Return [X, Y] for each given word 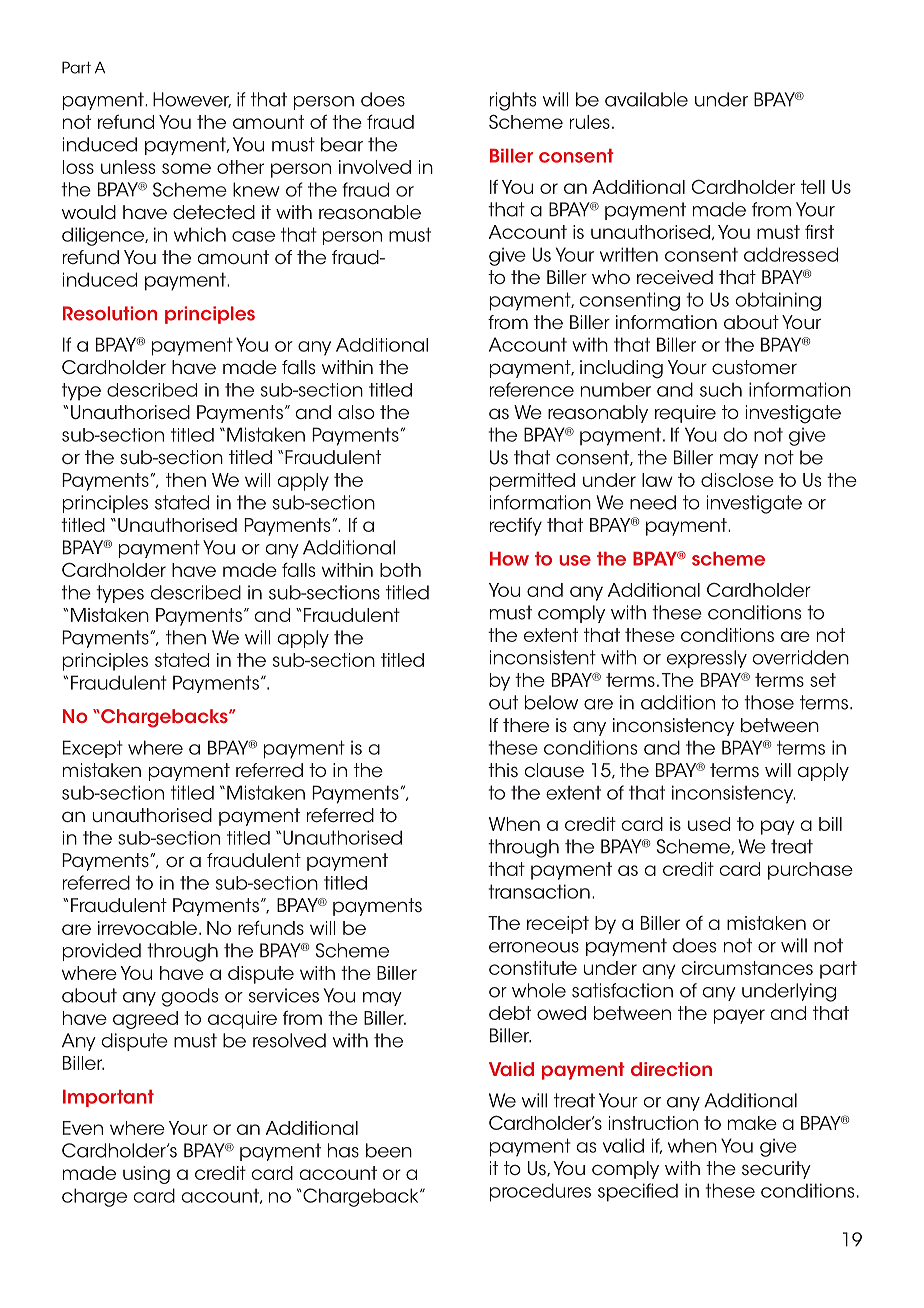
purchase [810, 871]
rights [513, 101]
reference [532, 389]
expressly [707, 659]
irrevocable [149, 928]
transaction [539, 891]
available [646, 99]
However [192, 100]
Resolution [110, 313]
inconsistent [543, 657]
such [721, 390]
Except [93, 749]
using [146, 1175]
